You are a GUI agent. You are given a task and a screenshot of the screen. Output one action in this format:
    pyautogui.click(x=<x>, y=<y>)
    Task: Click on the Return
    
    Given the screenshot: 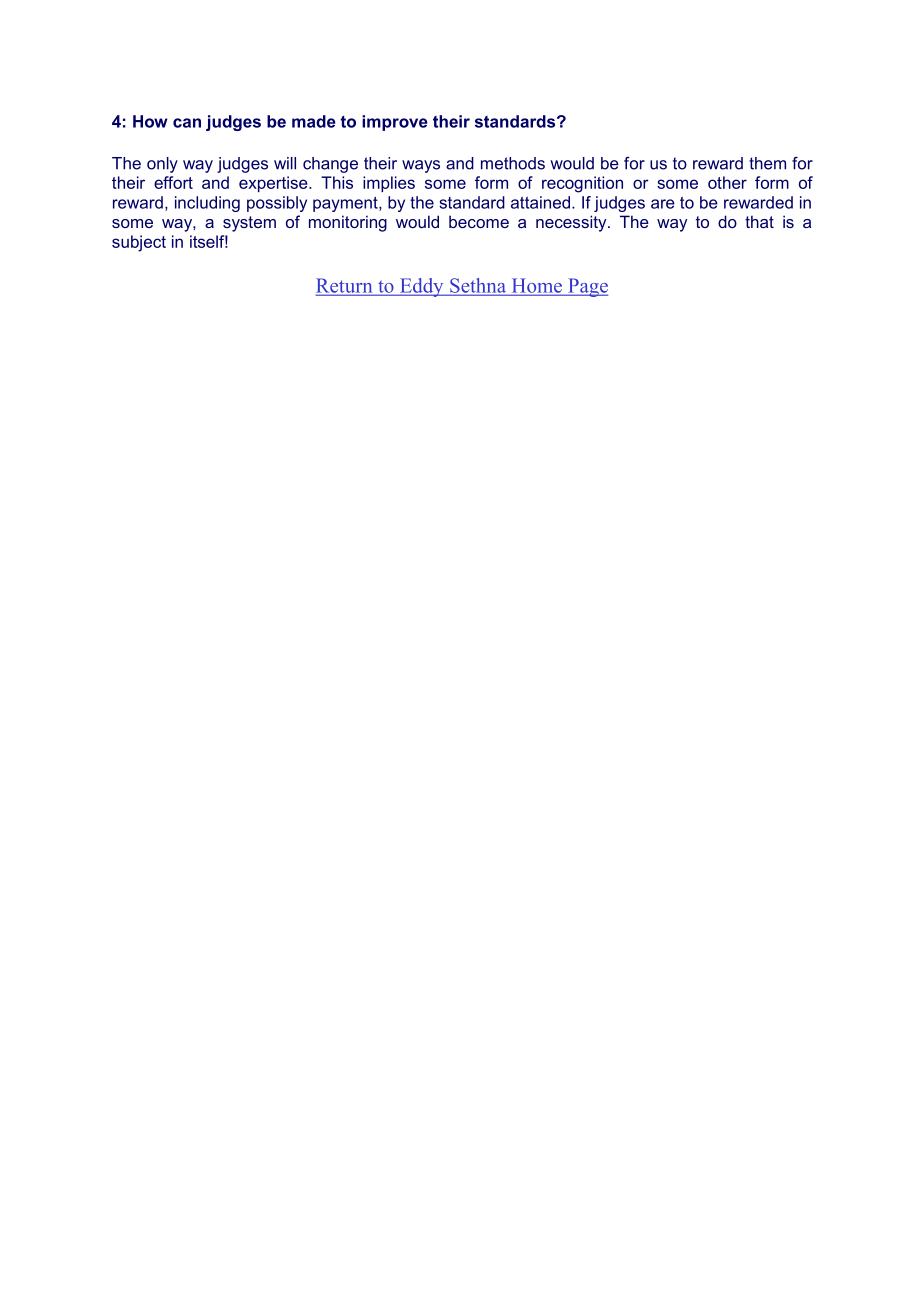 What is the action you would take?
    pyautogui.click(x=345, y=286)
